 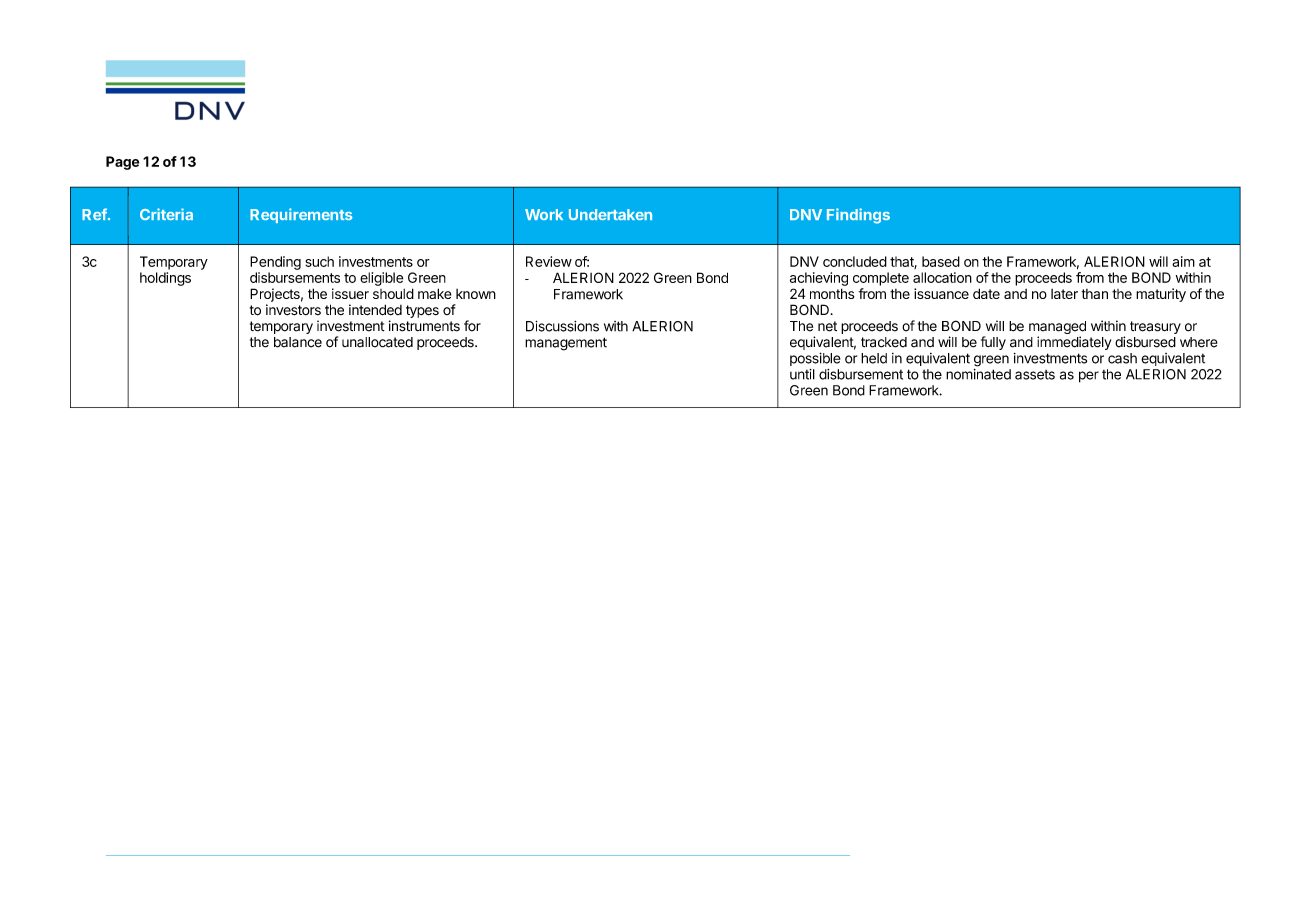 What do you see at coordinates (1183, 261) in the page?
I see `aim` at bounding box center [1183, 261].
